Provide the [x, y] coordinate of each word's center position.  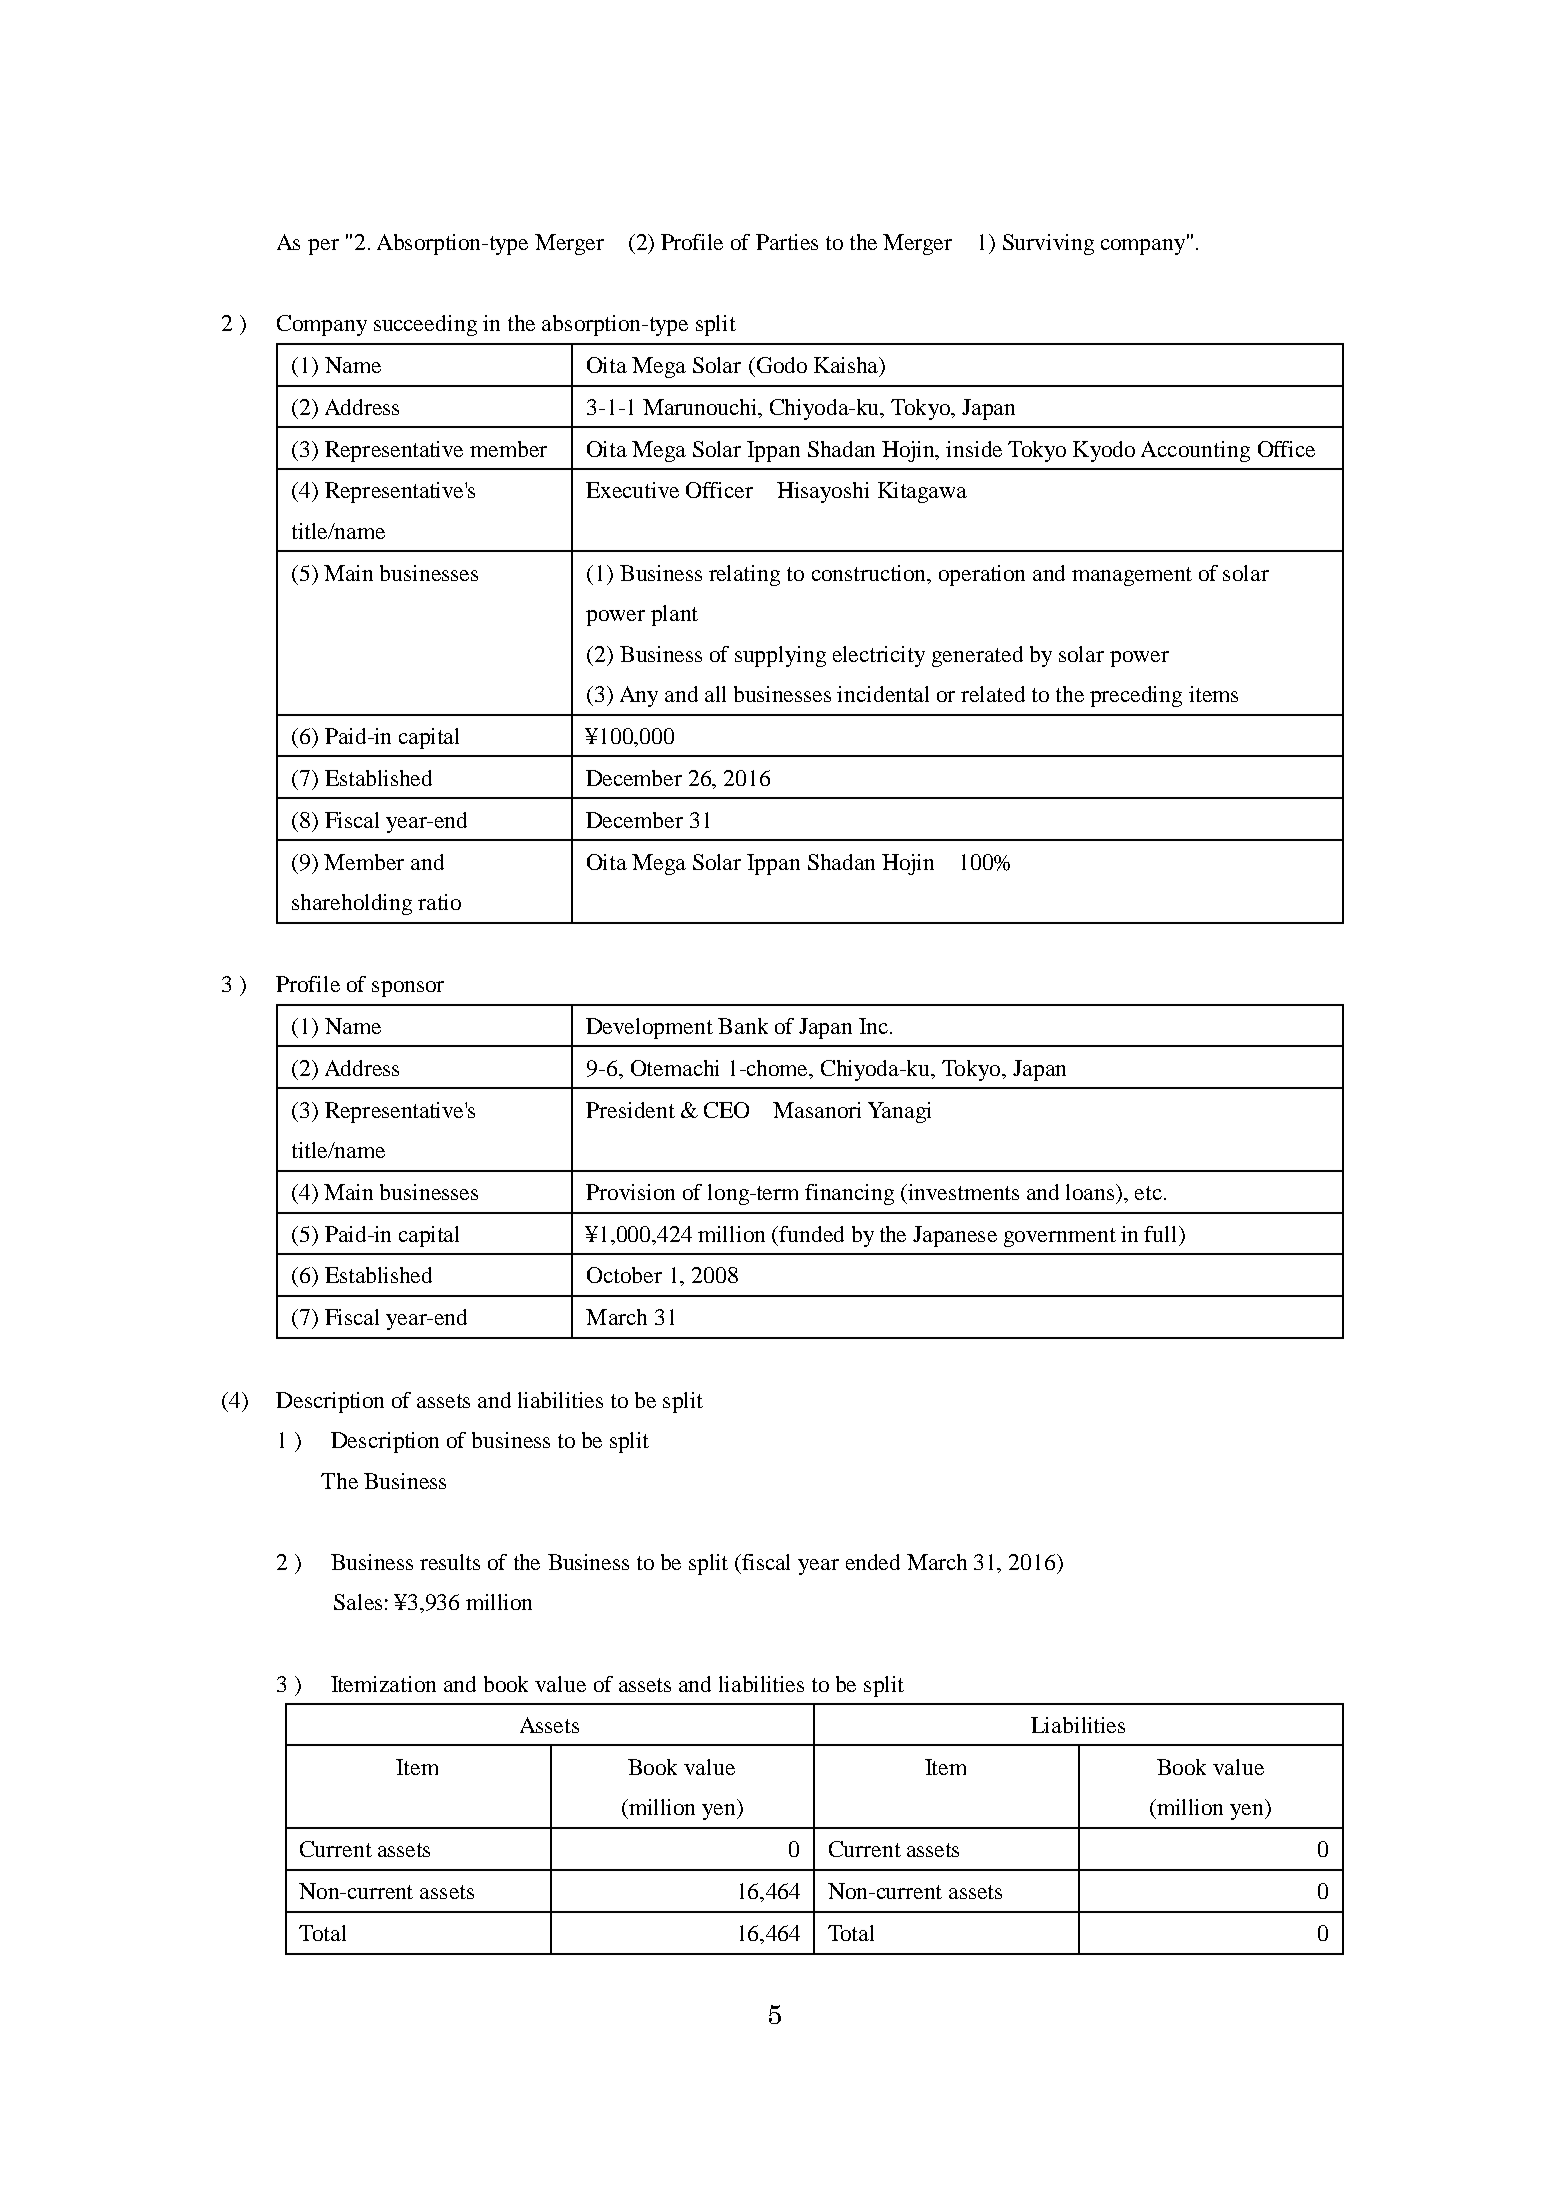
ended [873, 1562]
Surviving [1048, 244]
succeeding [425, 325]
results [450, 1562]
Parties [787, 242]
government [1060, 1237]
